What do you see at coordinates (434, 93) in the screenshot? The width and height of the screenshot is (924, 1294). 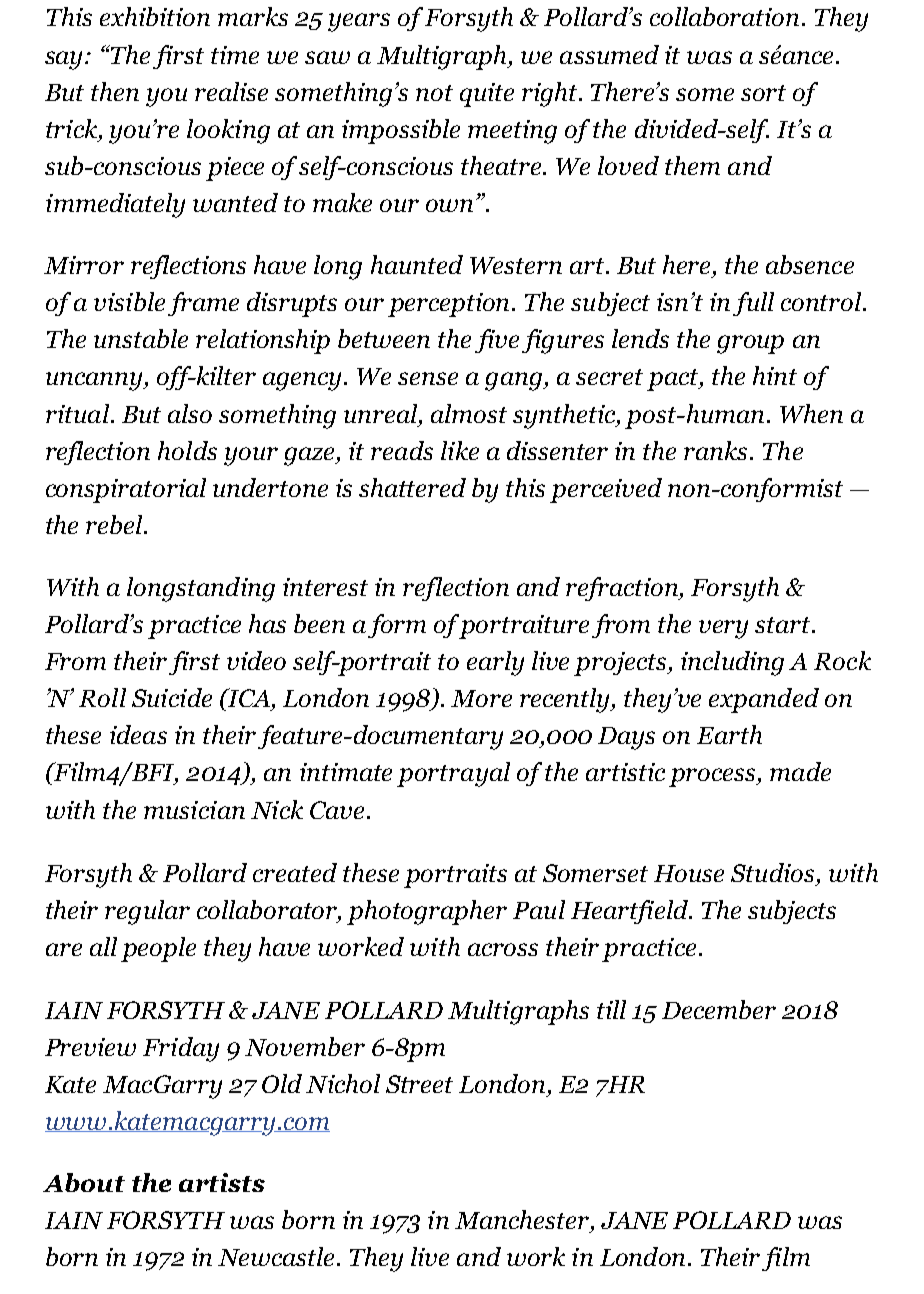 I see `not` at bounding box center [434, 93].
